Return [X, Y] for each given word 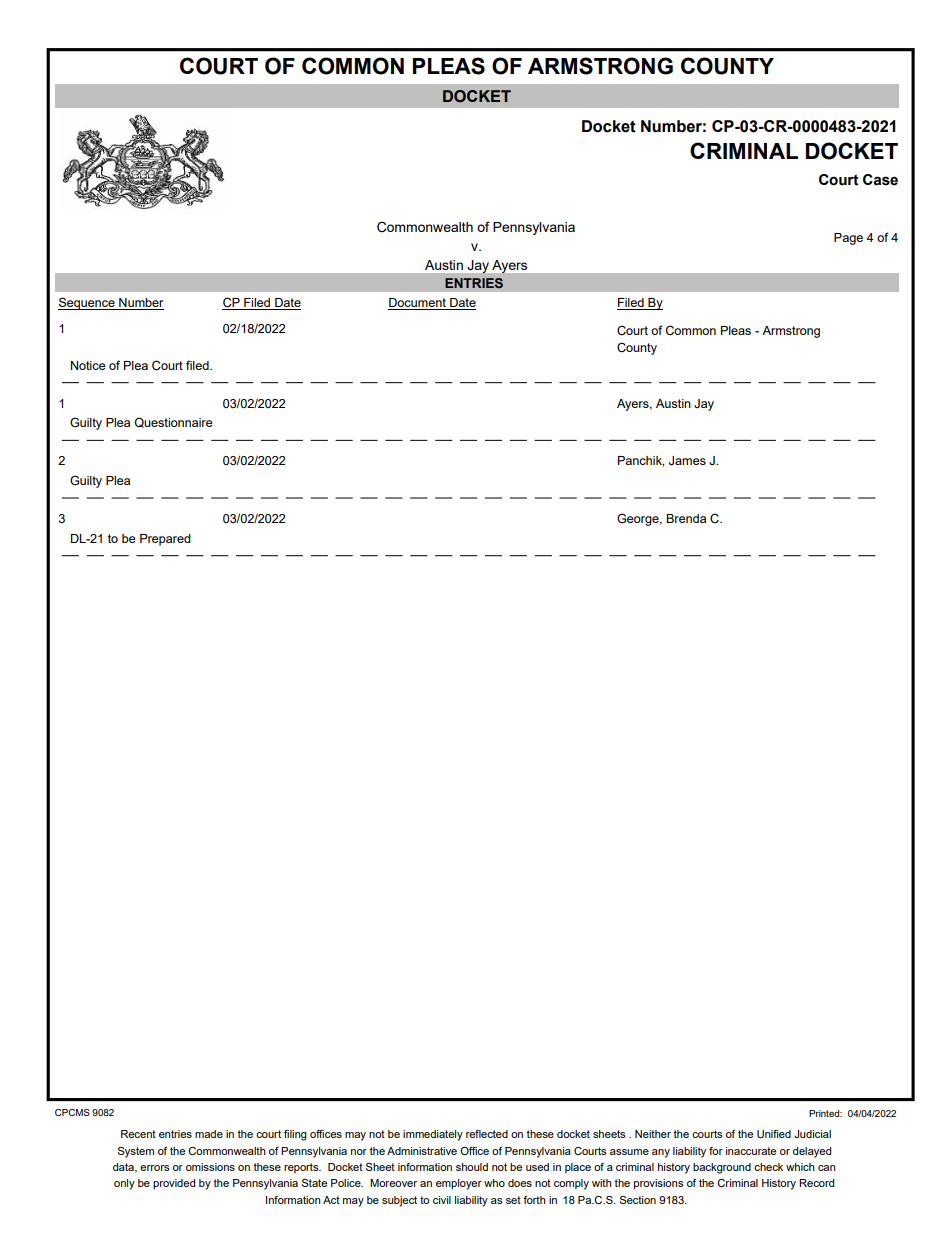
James [687, 461]
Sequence [87, 303]
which [800, 1167]
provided [174, 1184]
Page [848, 239]
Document [418, 304]
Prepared [165, 540]
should [472, 1167]
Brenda [686, 518]
